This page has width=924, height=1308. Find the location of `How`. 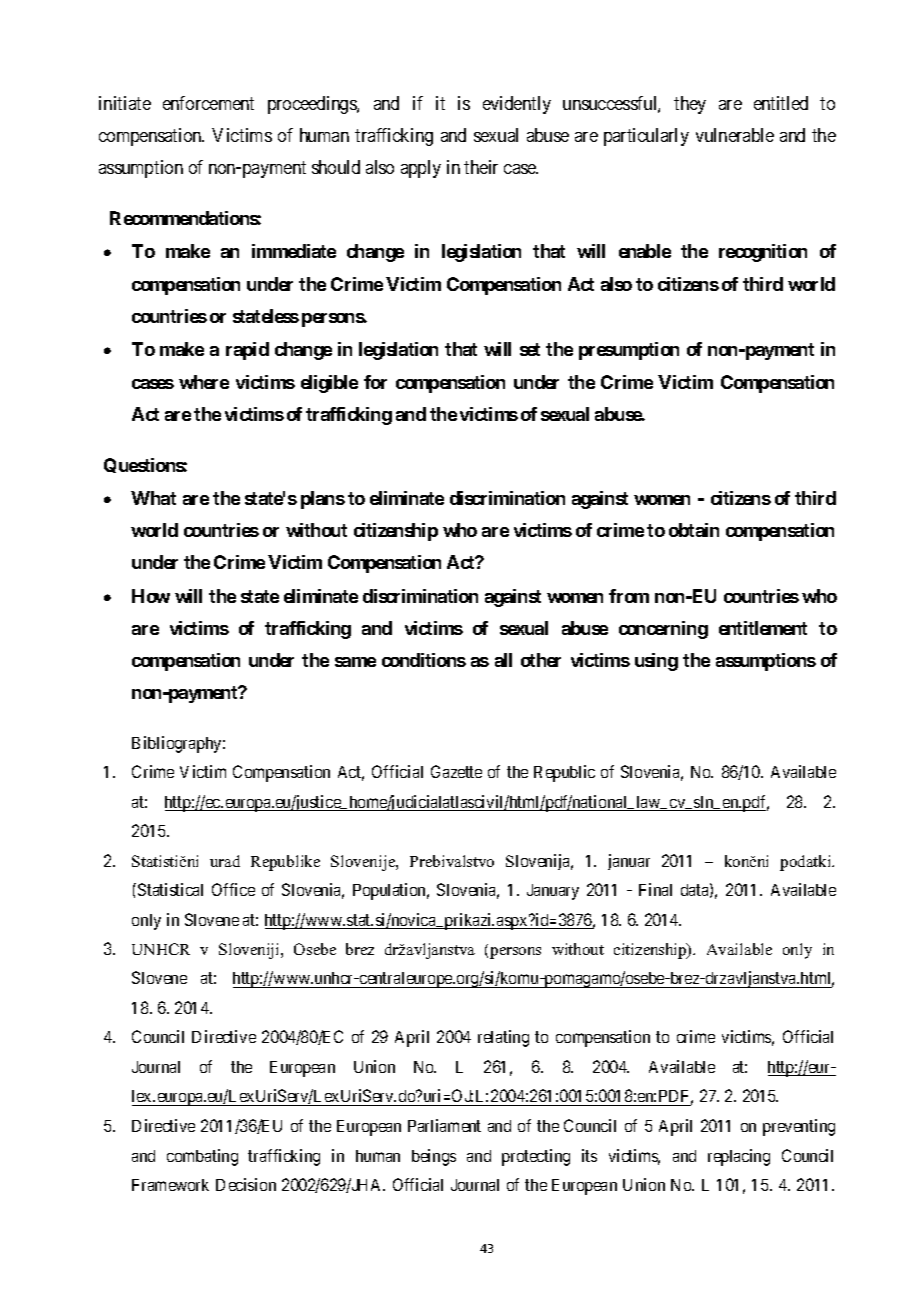

How is located at coordinates (151, 596).
